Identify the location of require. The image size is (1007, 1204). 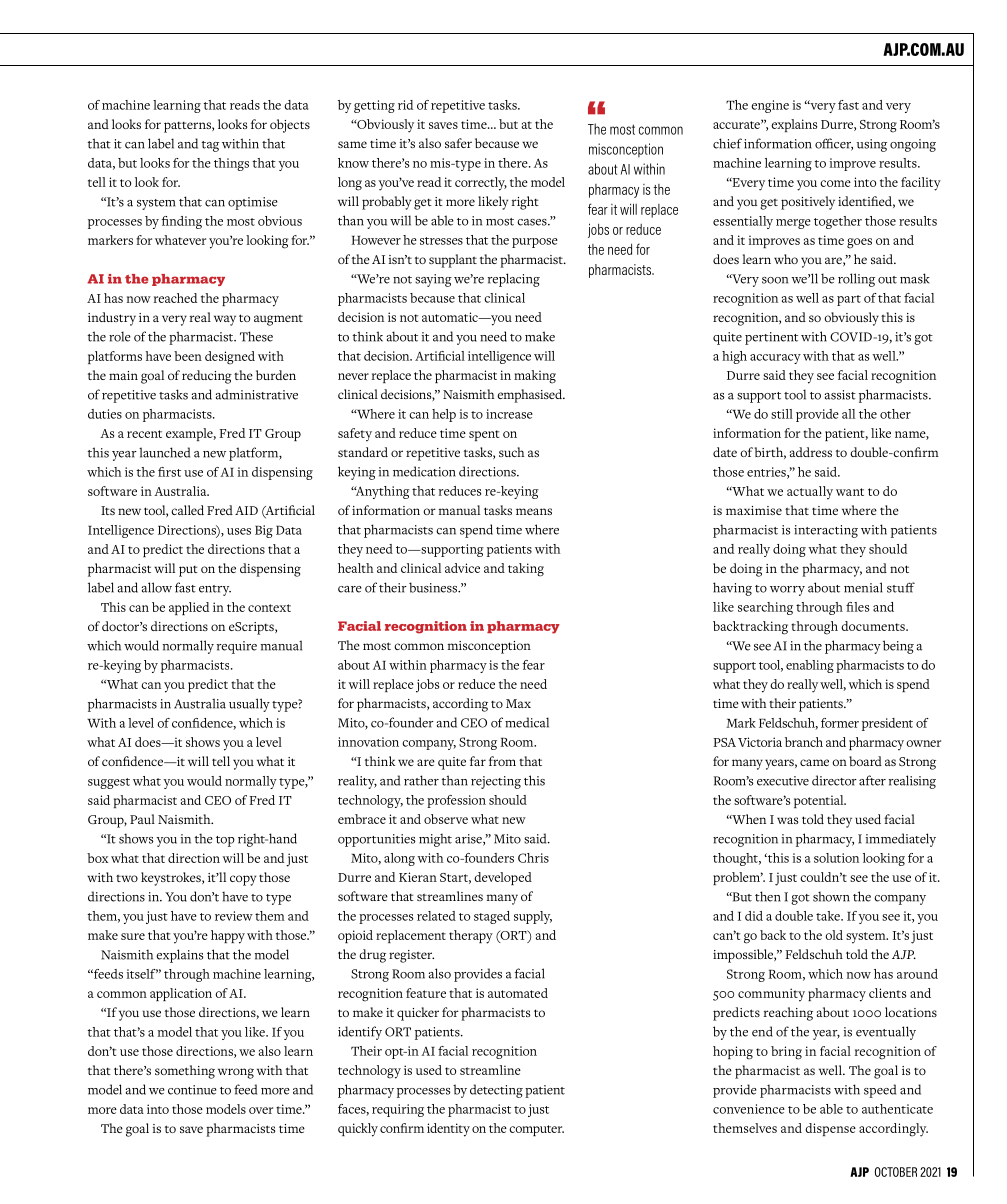
(237, 647).
